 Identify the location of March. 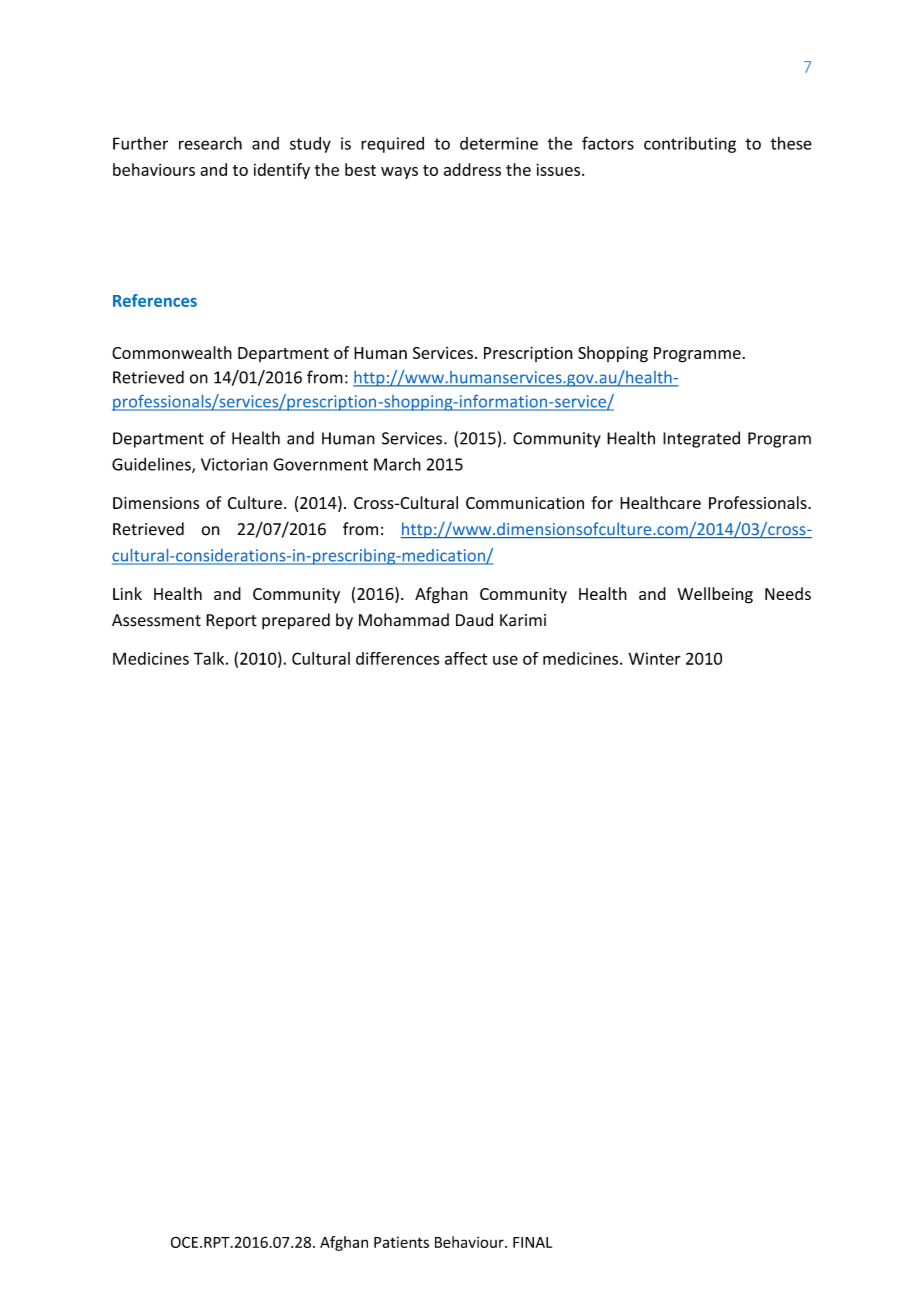
(397, 464).
